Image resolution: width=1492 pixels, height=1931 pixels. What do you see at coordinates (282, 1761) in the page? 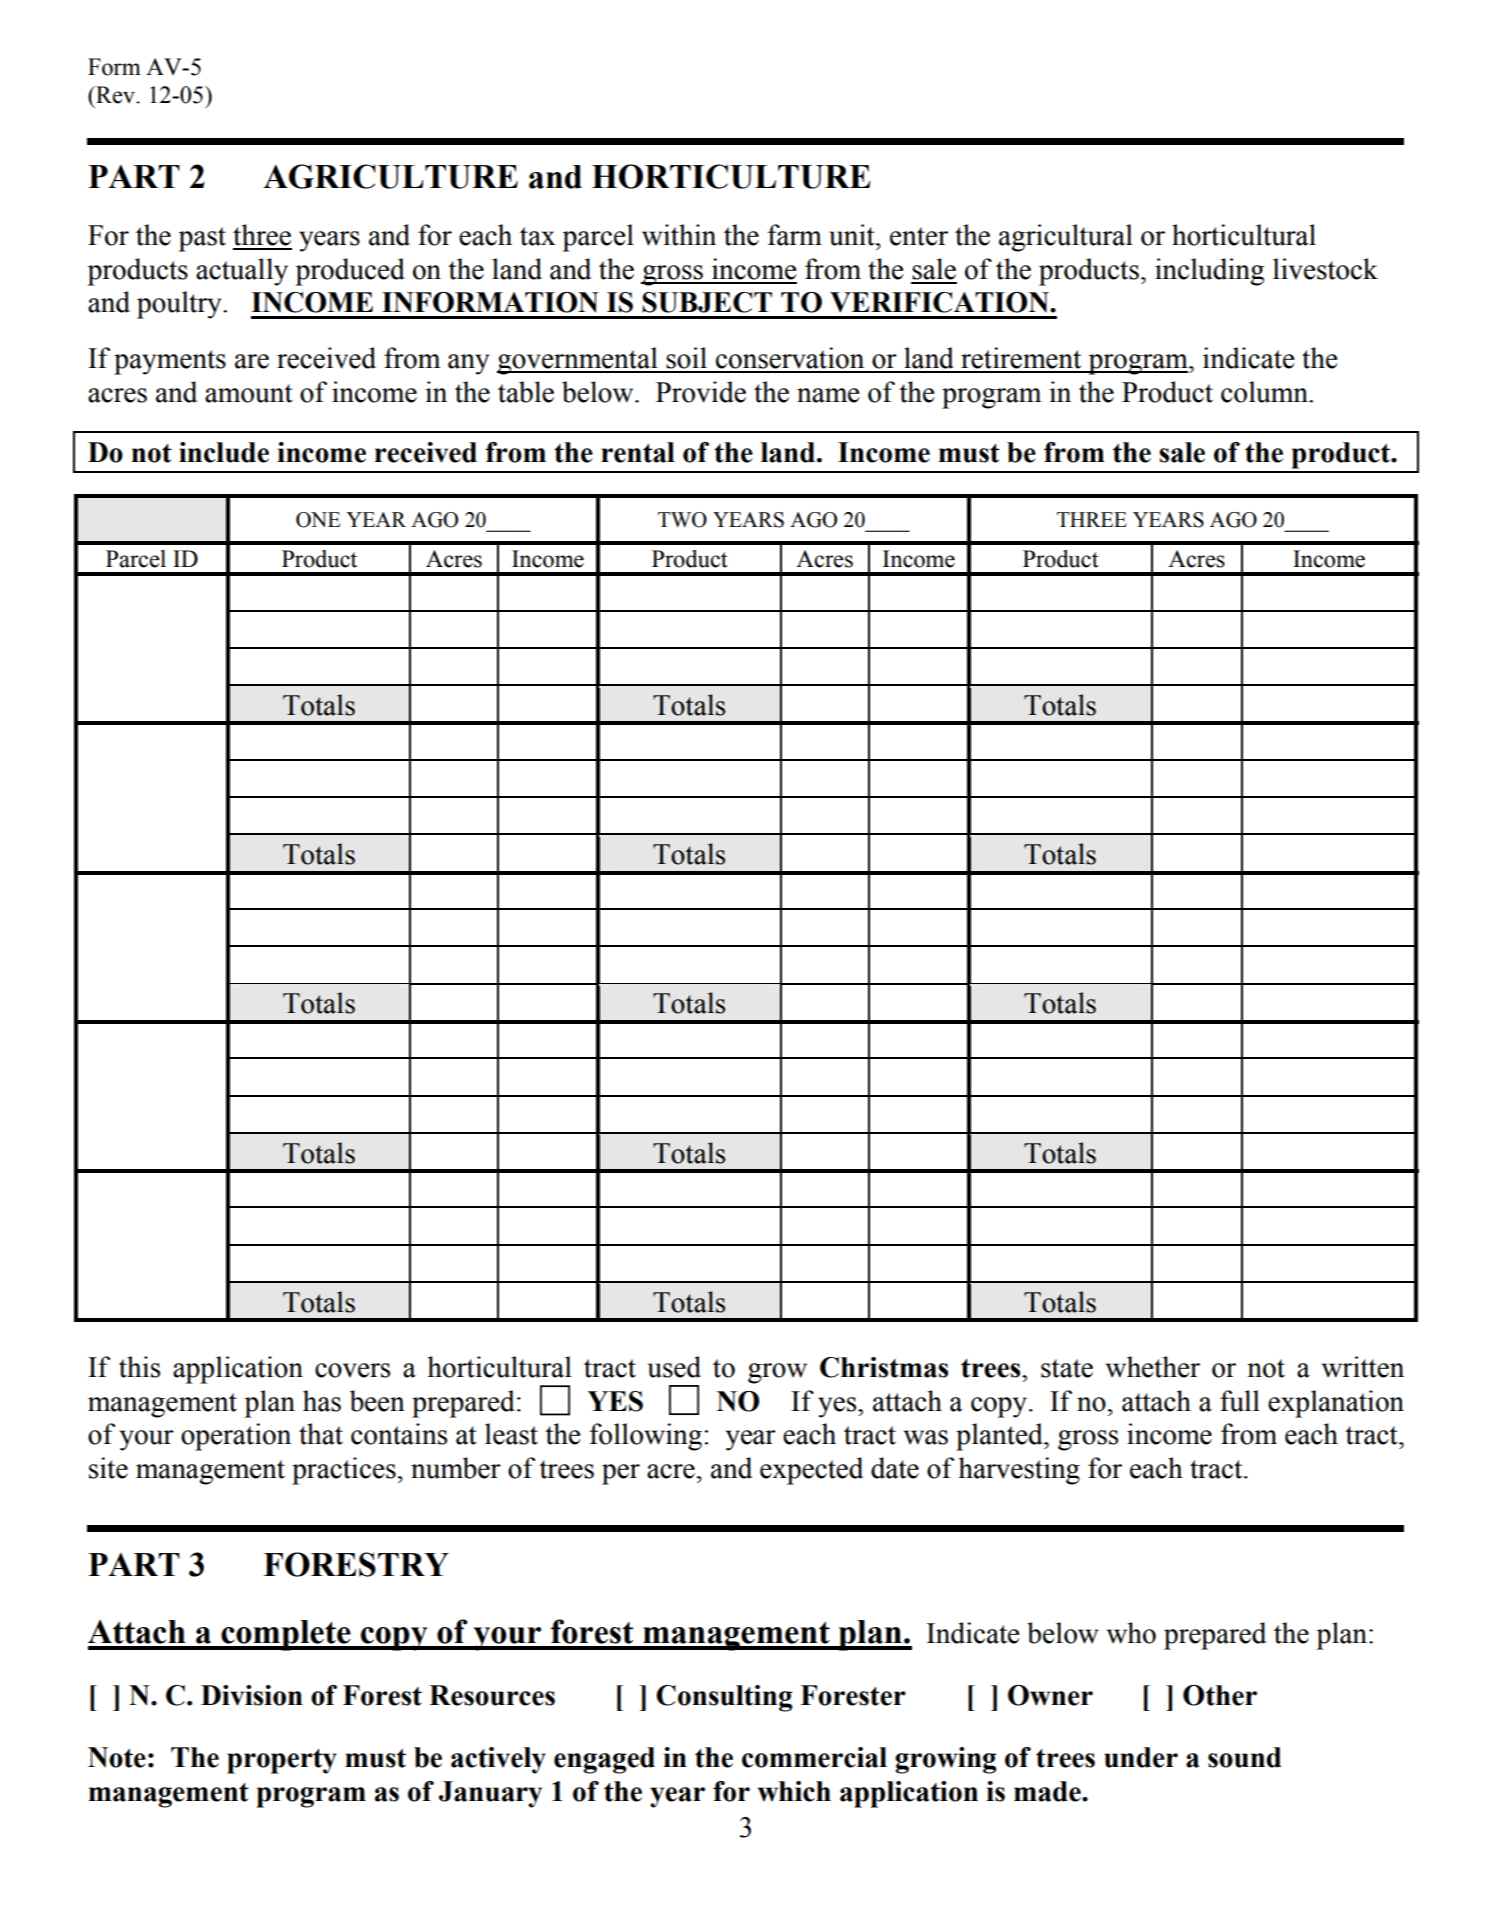
I see `property` at bounding box center [282, 1761].
